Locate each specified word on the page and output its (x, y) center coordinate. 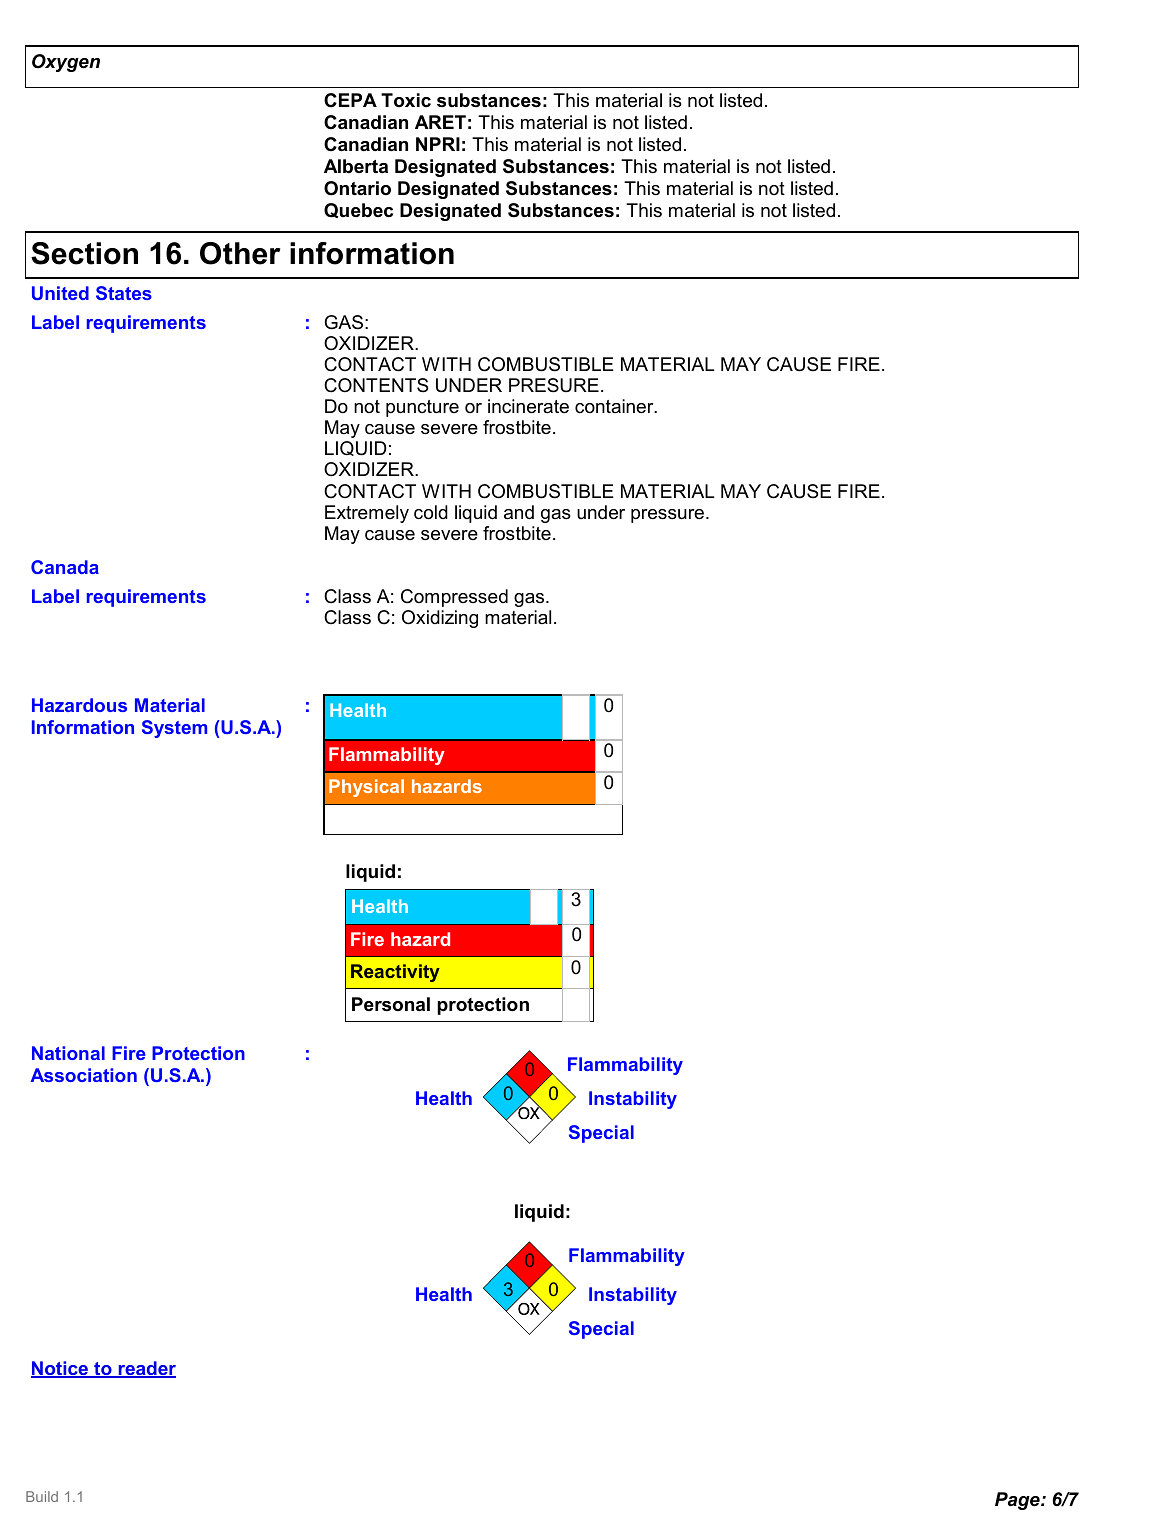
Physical (366, 788)
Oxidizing (440, 619)
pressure (667, 516)
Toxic (406, 100)
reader (146, 1369)
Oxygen (66, 63)
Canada (65, 567)
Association (83, 1075)
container (615, 406)
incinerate (528, 406)
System (174, 729)
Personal (391, 1004)
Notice (61, 1369)
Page (1018, 1501)
